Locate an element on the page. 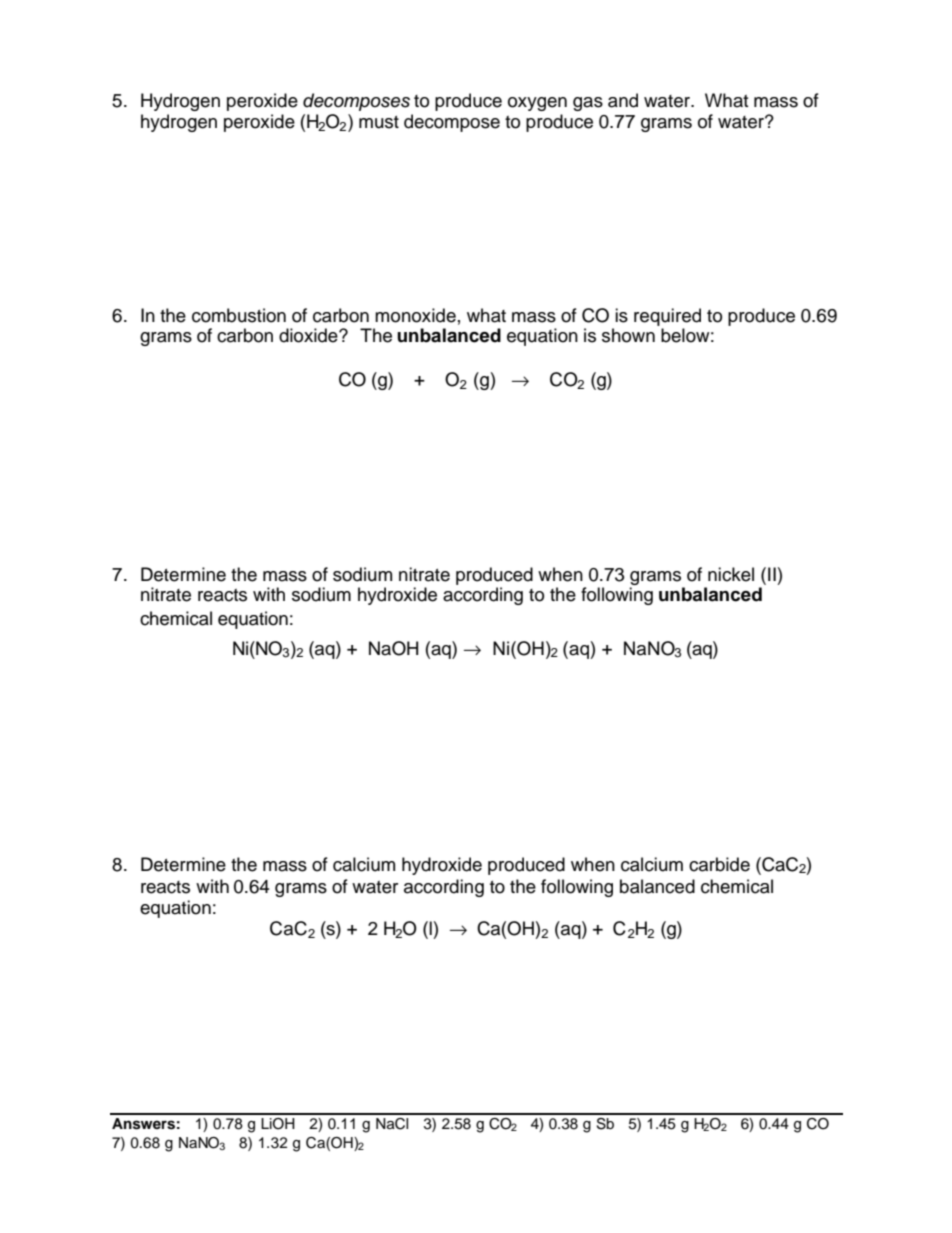 This page has width=952, height=1233. combustion is located at coordinates (239, 315).
